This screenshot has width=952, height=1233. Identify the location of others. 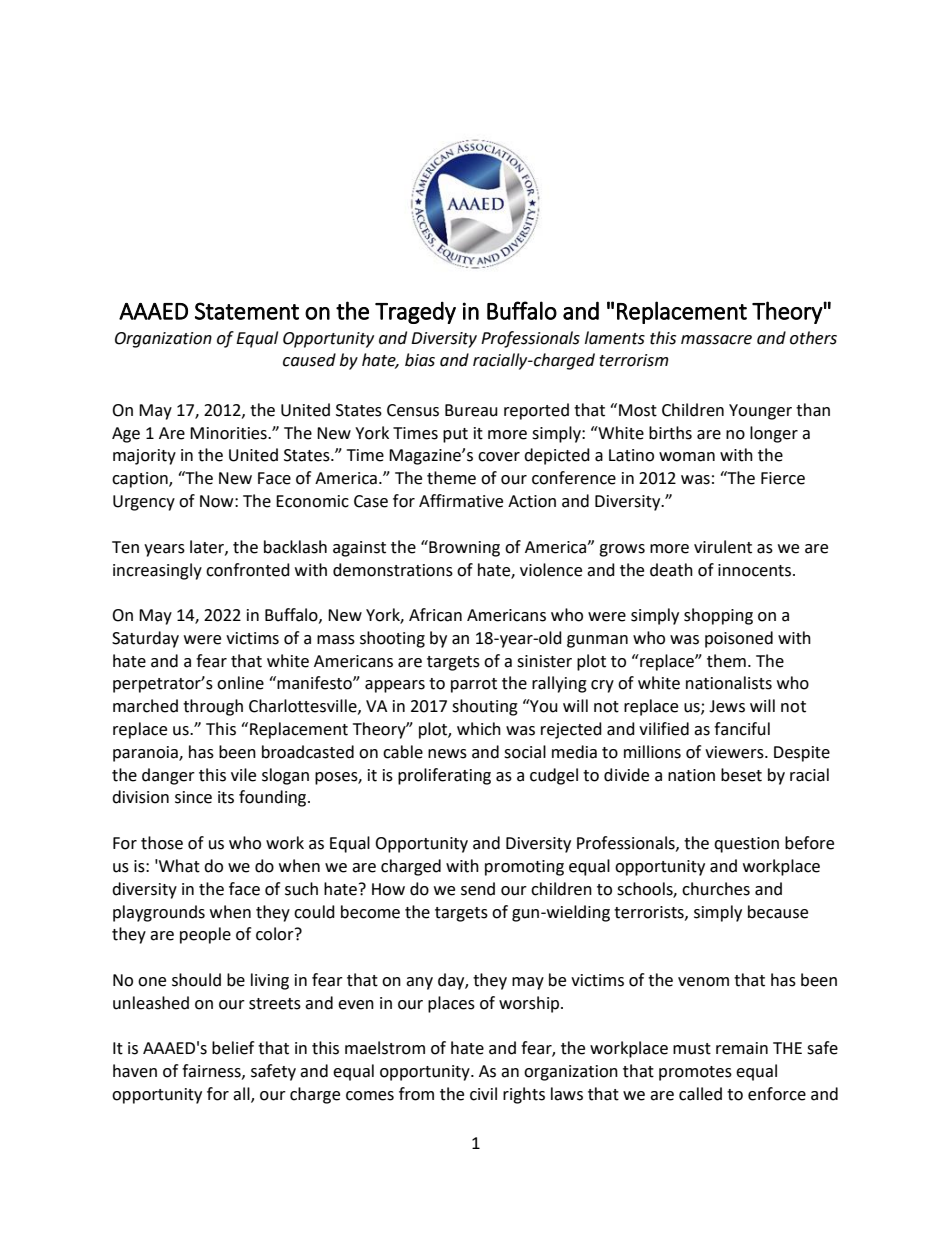
(813, 338).
